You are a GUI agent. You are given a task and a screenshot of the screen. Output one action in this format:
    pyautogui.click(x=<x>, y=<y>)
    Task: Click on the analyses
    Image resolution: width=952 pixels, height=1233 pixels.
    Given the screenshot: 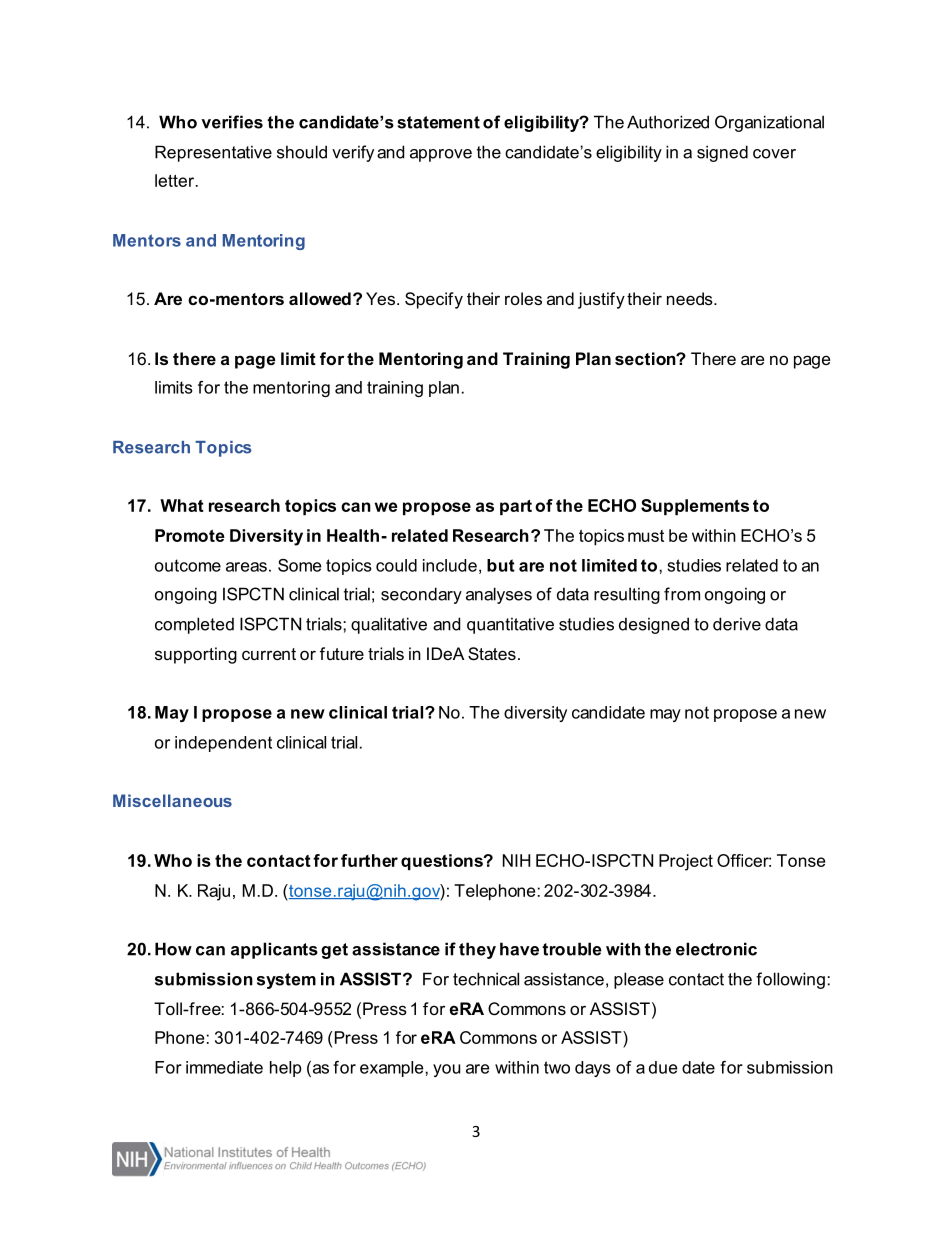 What is the action you would take?
    pyautogui.click(x=499, y=595)
